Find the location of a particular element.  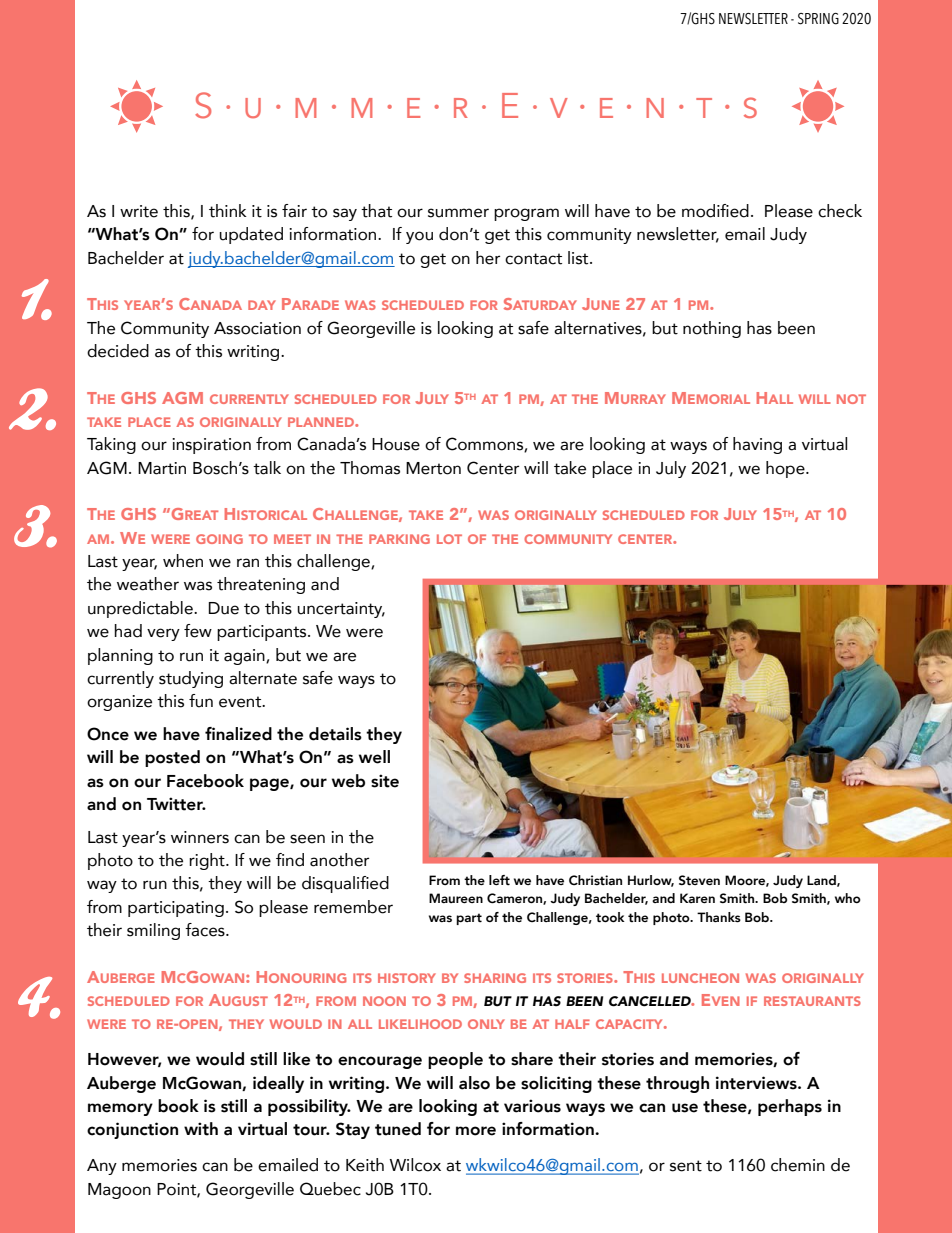

more is located at coordinates (476, 1131).
